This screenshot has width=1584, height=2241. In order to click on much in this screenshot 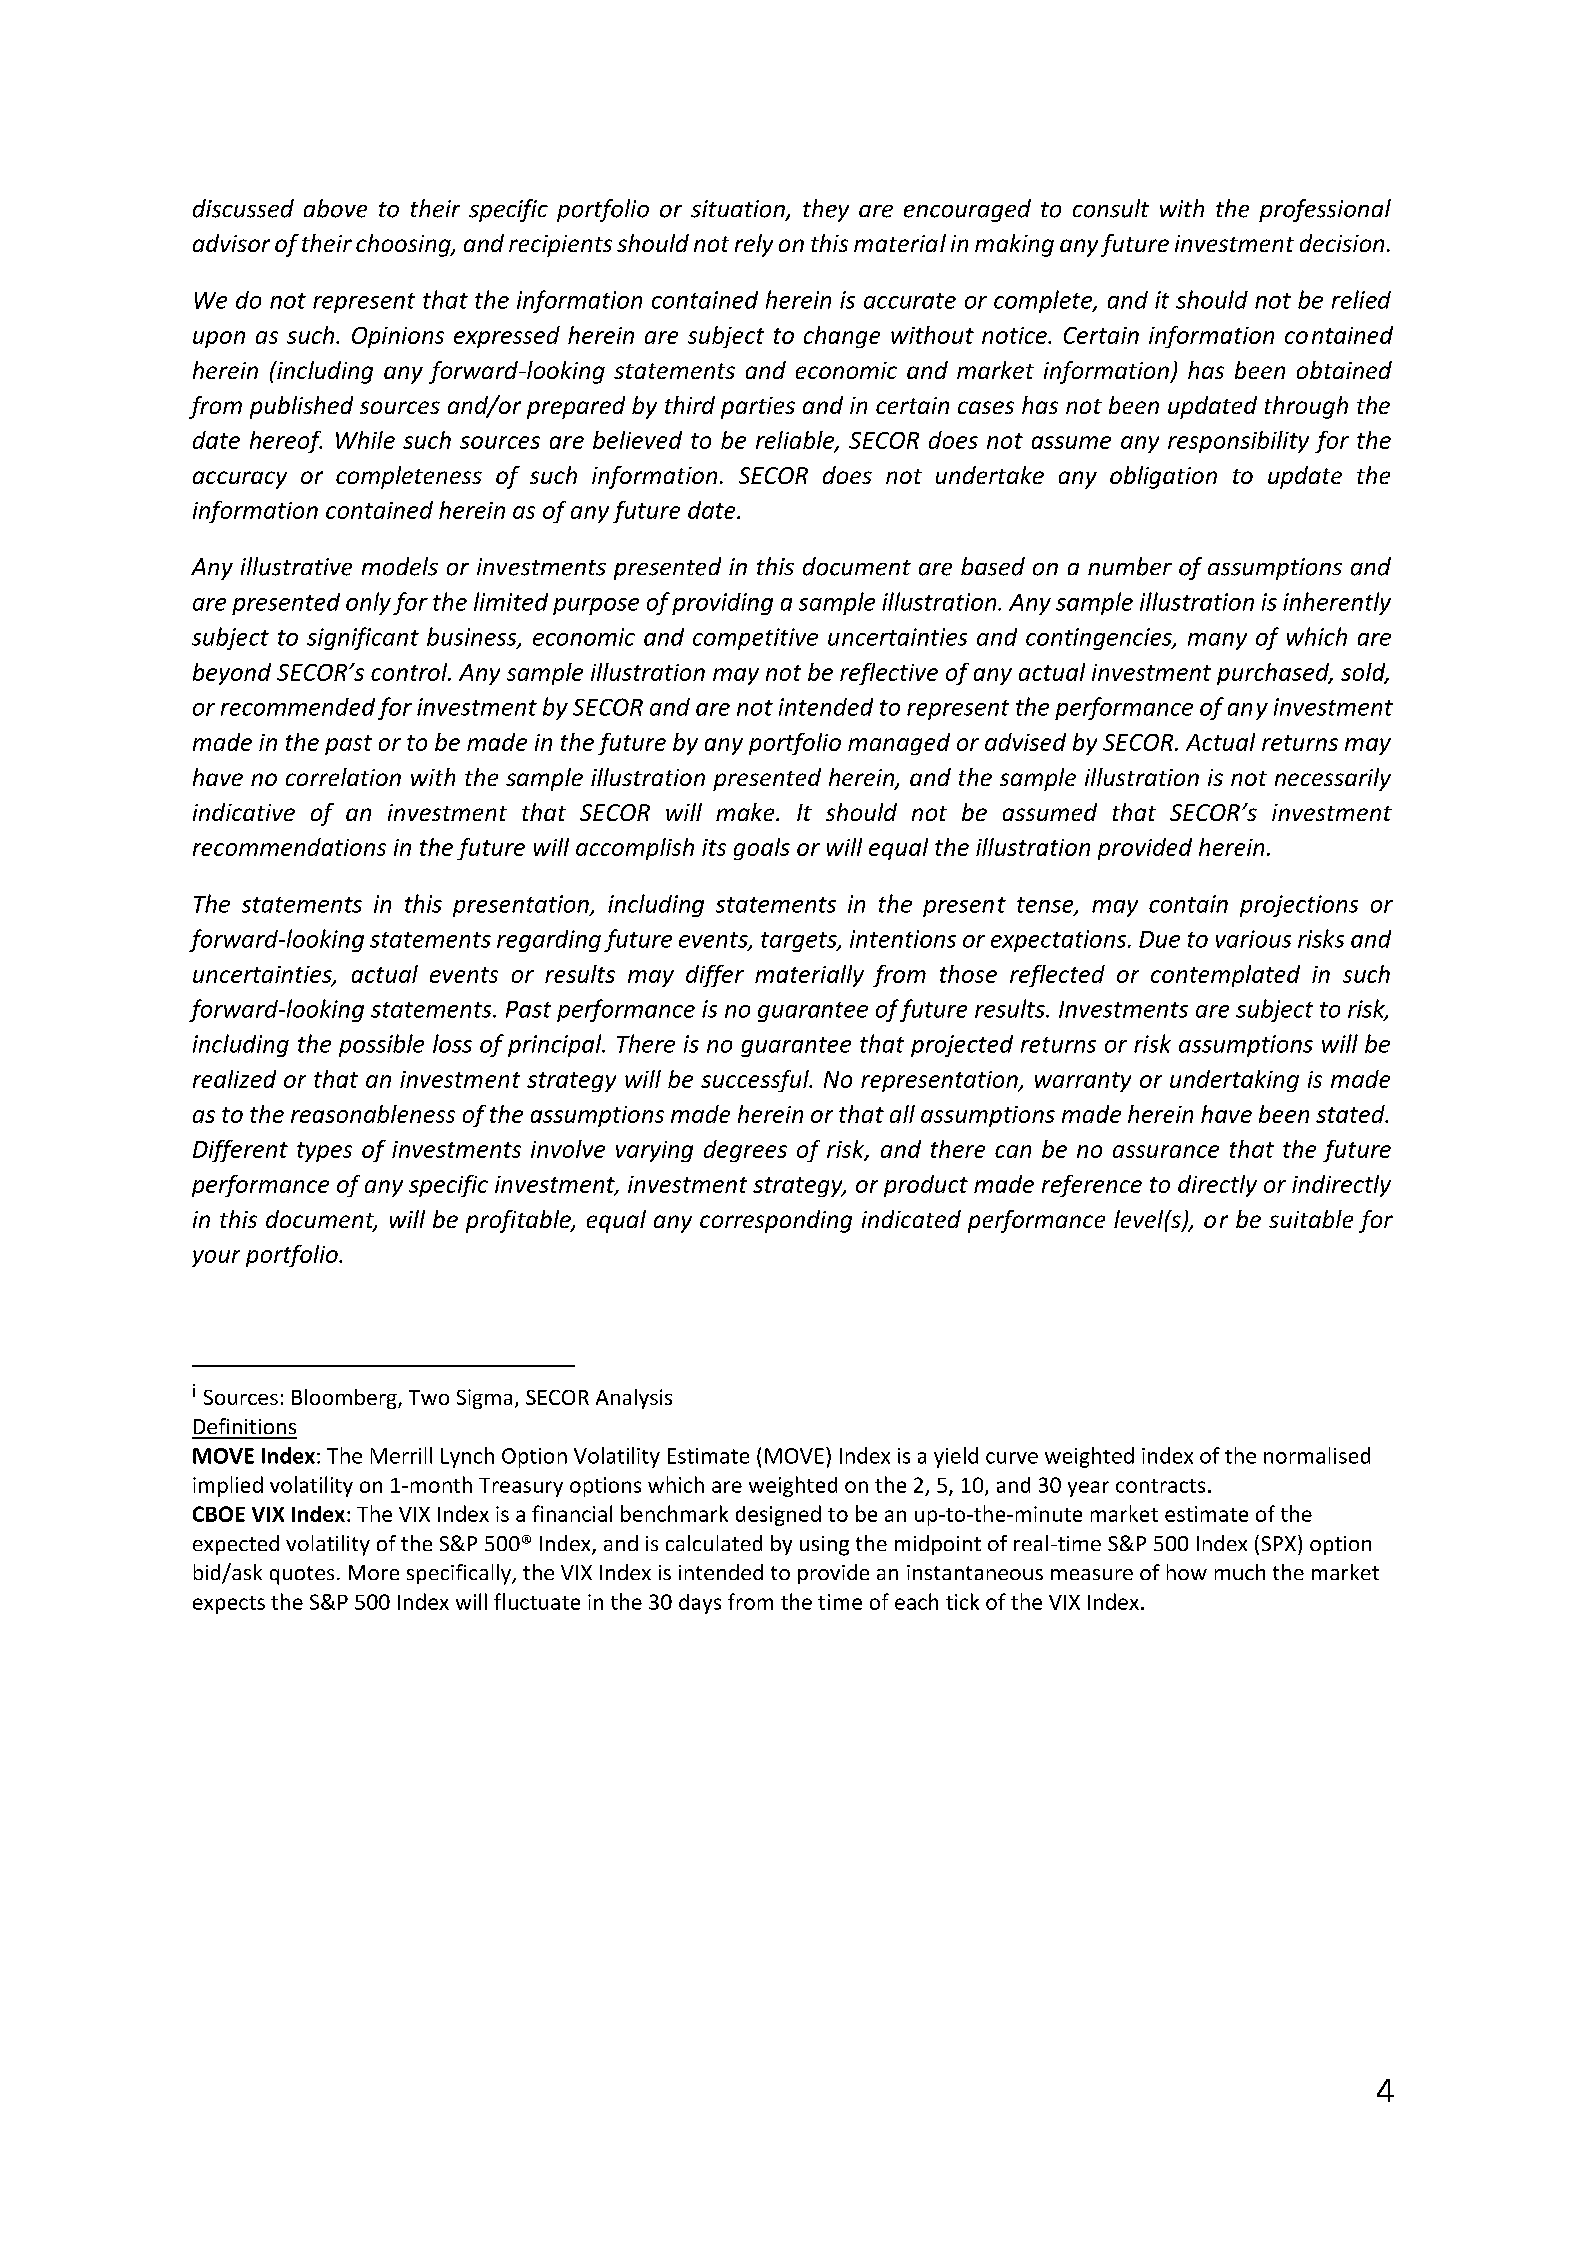, I will do `click(1240, 1572)`.
